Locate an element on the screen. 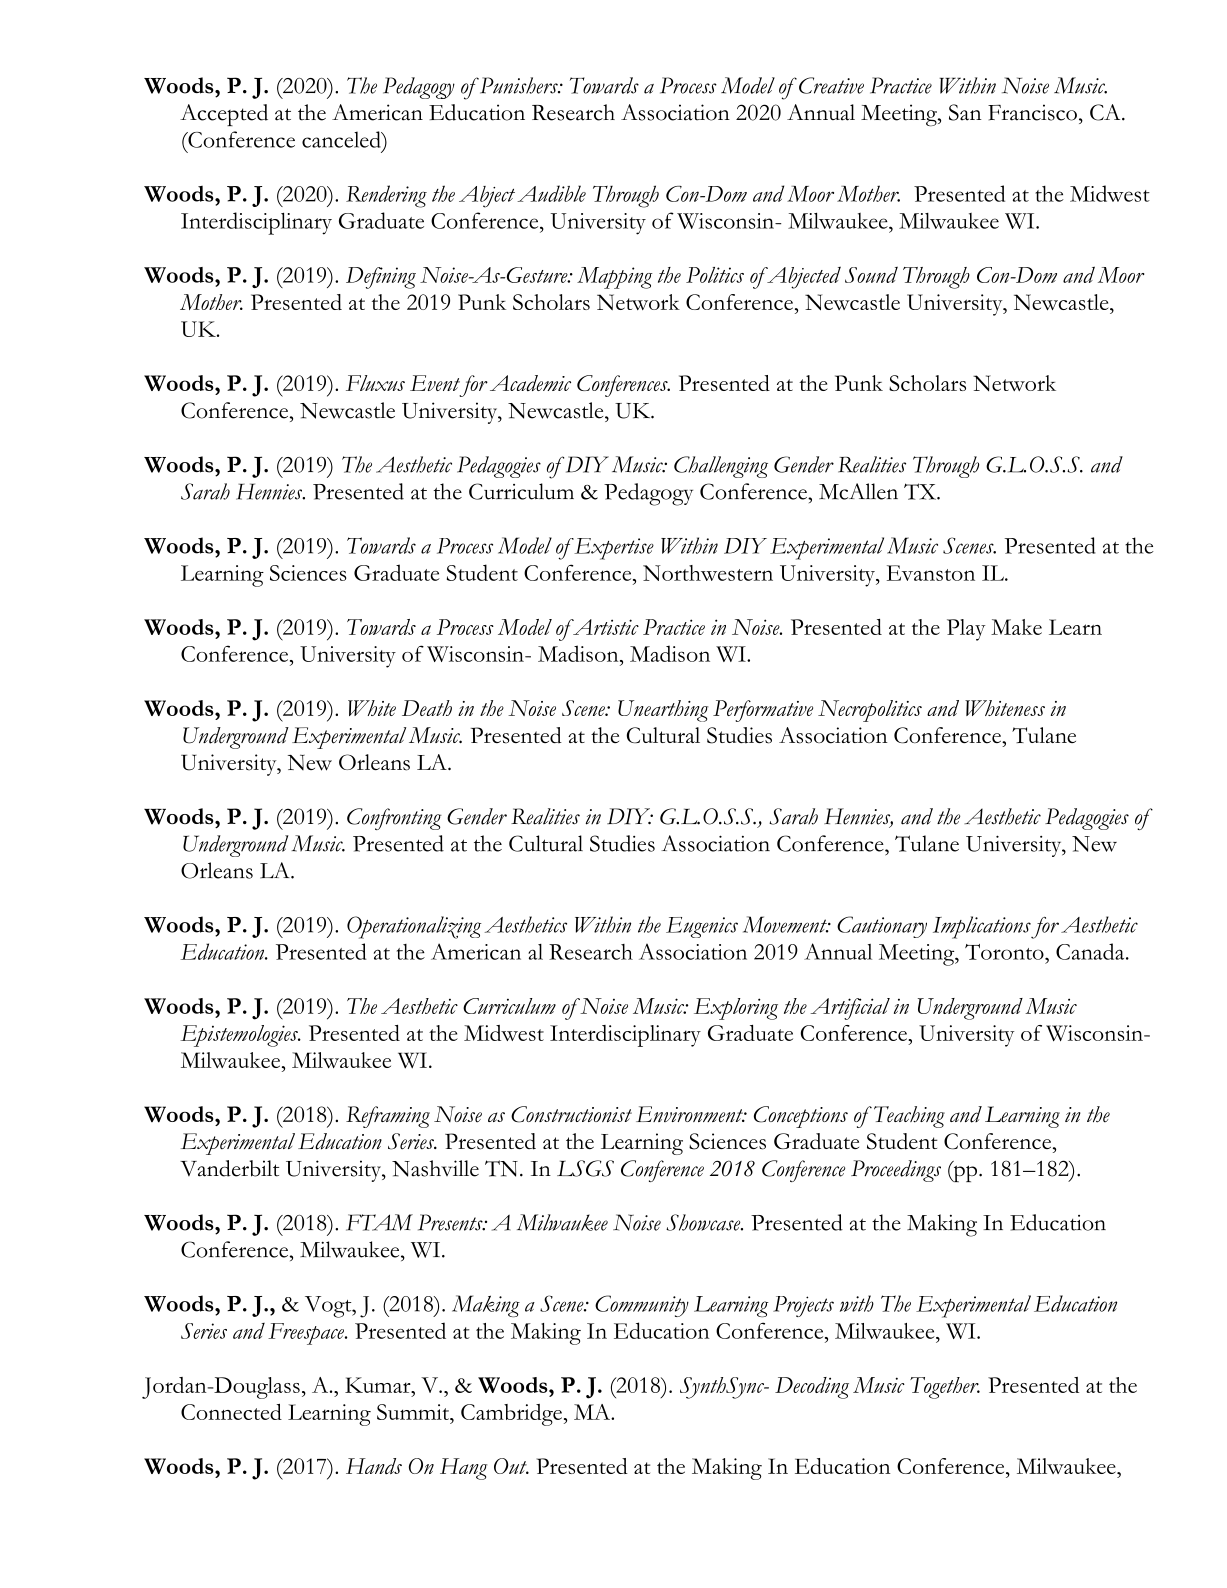  Exploring is located at coordinates (736, 1009).
